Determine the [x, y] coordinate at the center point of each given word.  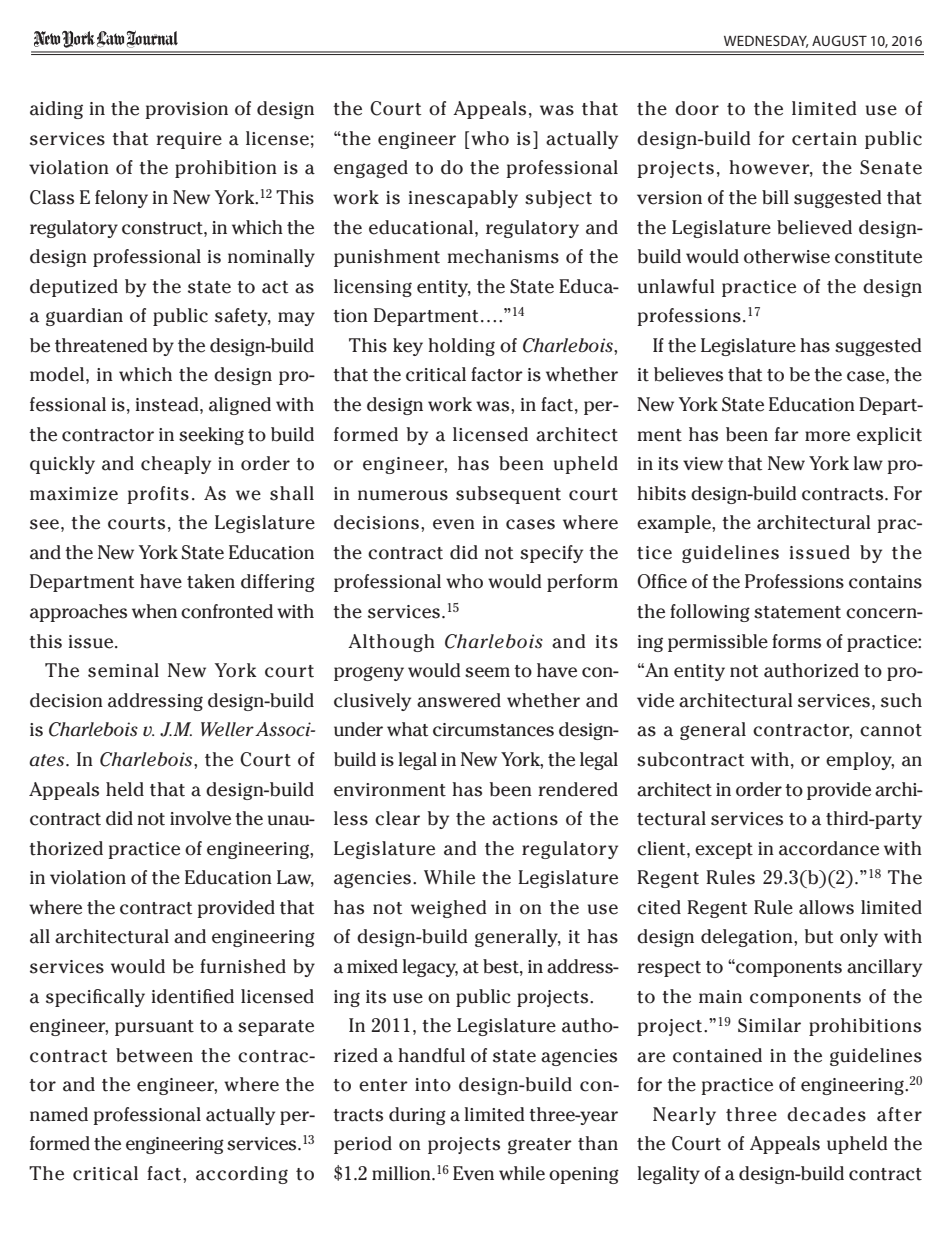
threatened [101, 345]
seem [487, 672]
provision [186, 110]
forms [796, 641]
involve [200, 818]
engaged [371, 169]
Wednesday [766, 41]
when [154, 611]
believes [688, 374]
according [242, 1175]
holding [461, 347]
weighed [448, 909]
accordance [829, 848]
